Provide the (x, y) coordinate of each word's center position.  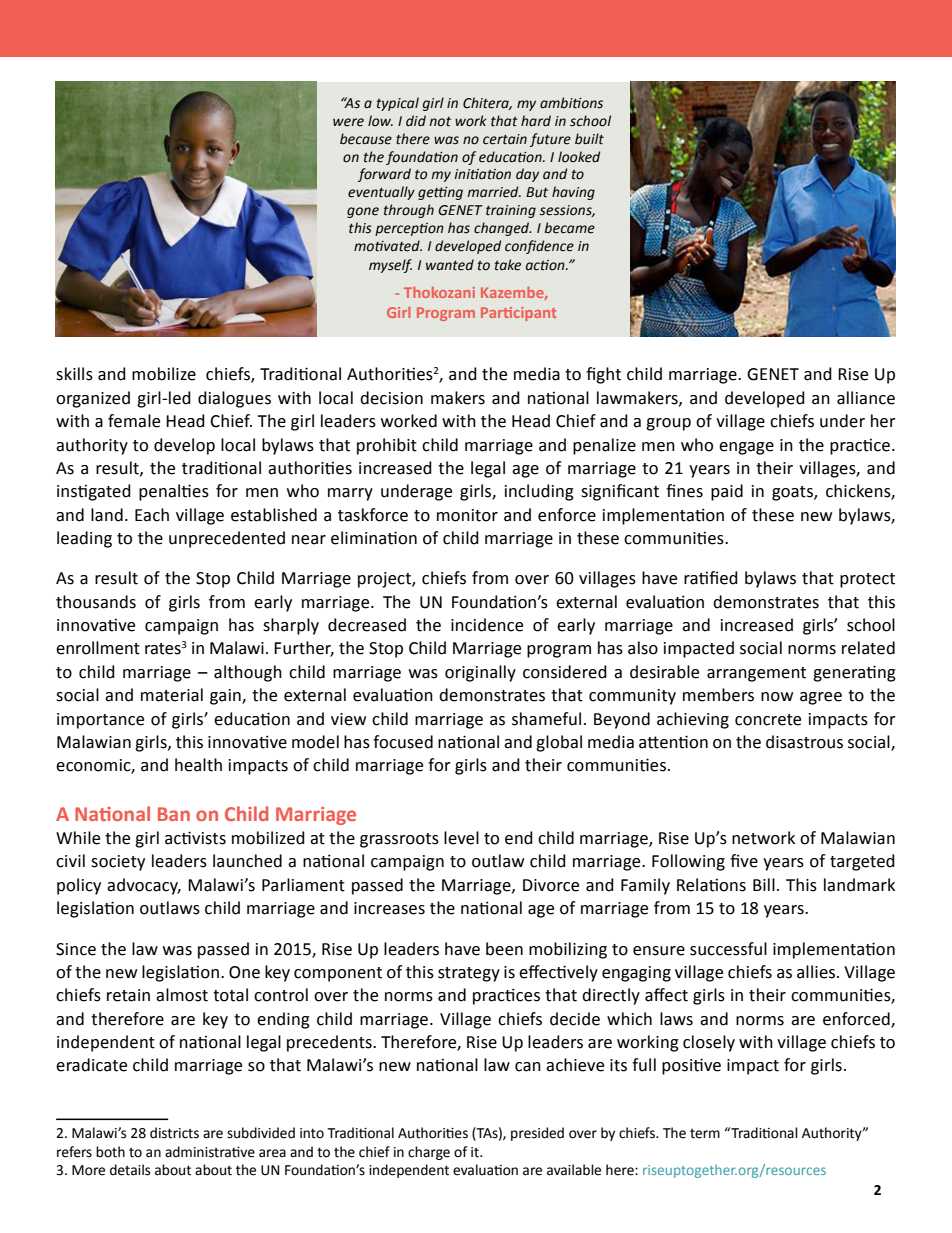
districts (174, 1133)
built (589, 139)
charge (429, 1153)
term (705, 1134)
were (348, 122)
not (440, 122)
